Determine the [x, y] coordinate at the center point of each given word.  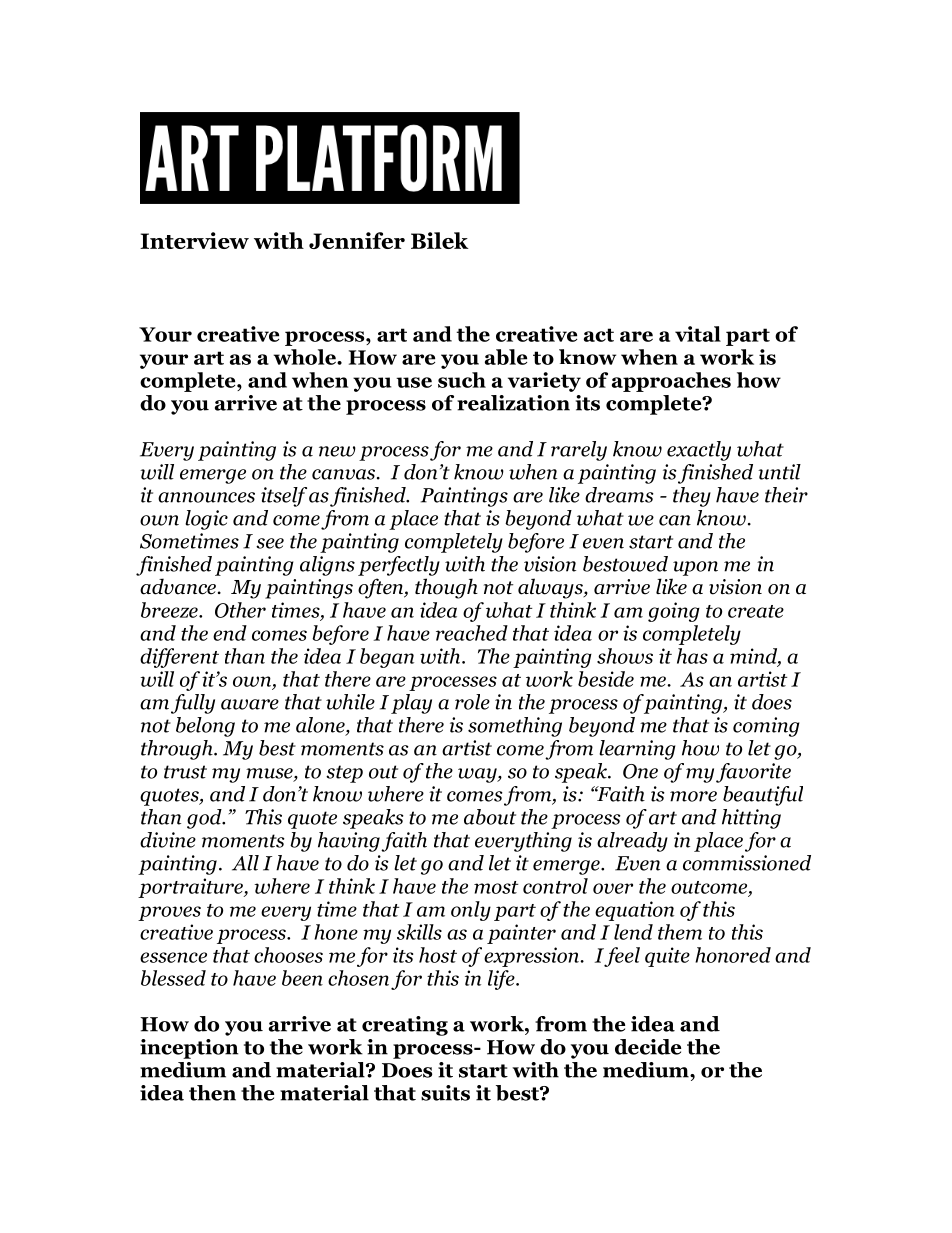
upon [695, 568]
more [693, 796]
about [490, 817]
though [446, 588]
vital [698, 334]
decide [648, 1047]
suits [445, 1093]
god [205, 819]
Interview [194, 240]
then [212, 1093]
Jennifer [357, 240]
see [270, 543]
